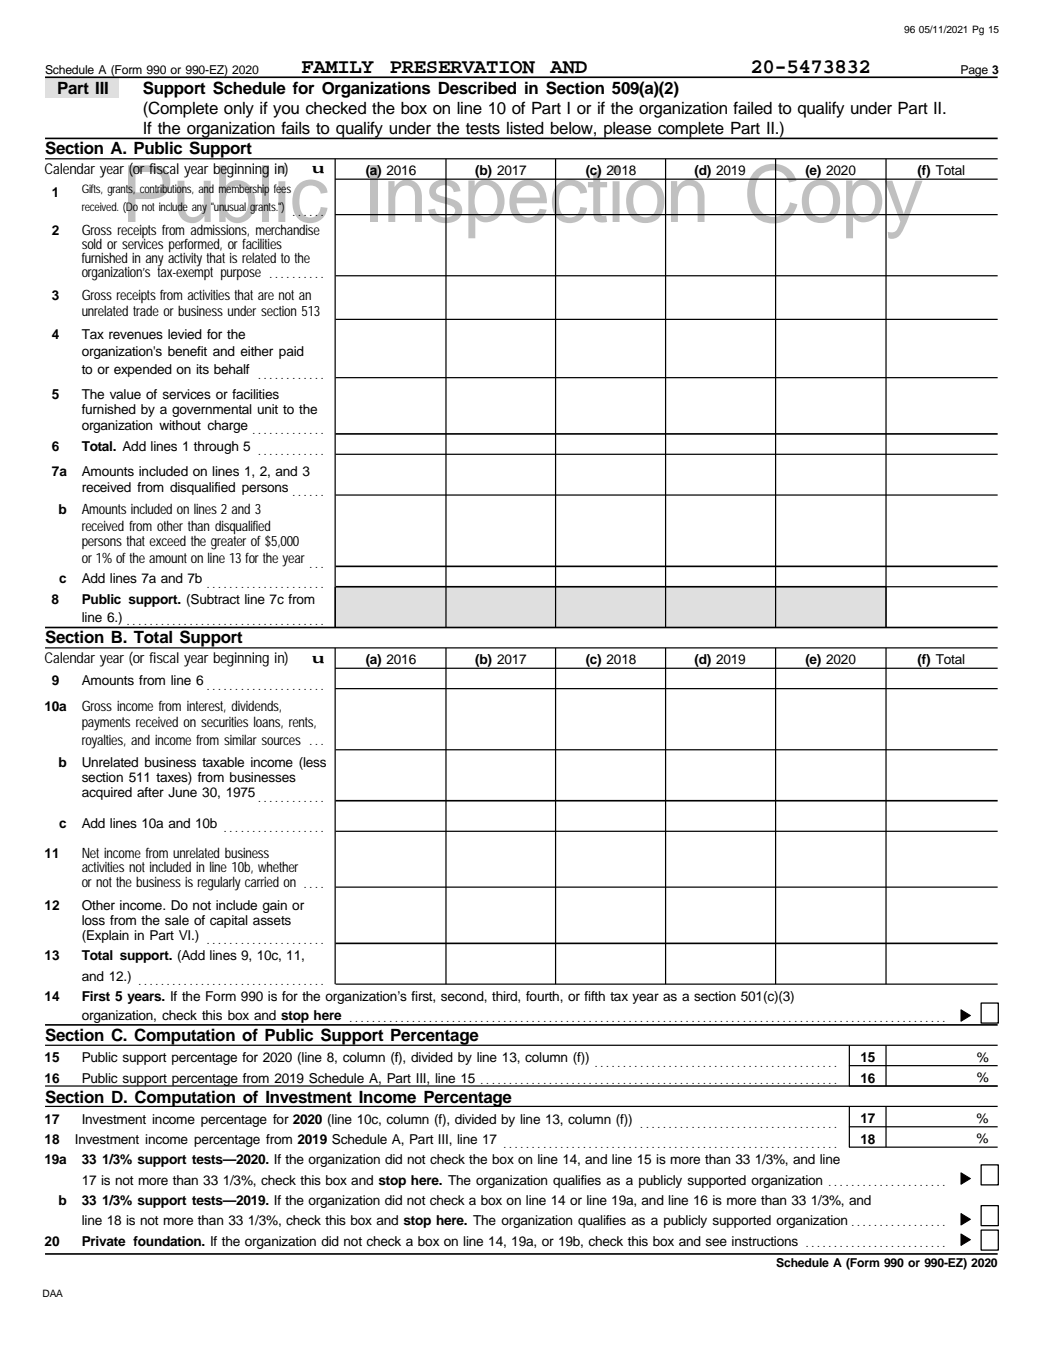  What do you see at coordinates (525, 128) in the screenshot?
I see `listed` at bounding box center [525, 128].
